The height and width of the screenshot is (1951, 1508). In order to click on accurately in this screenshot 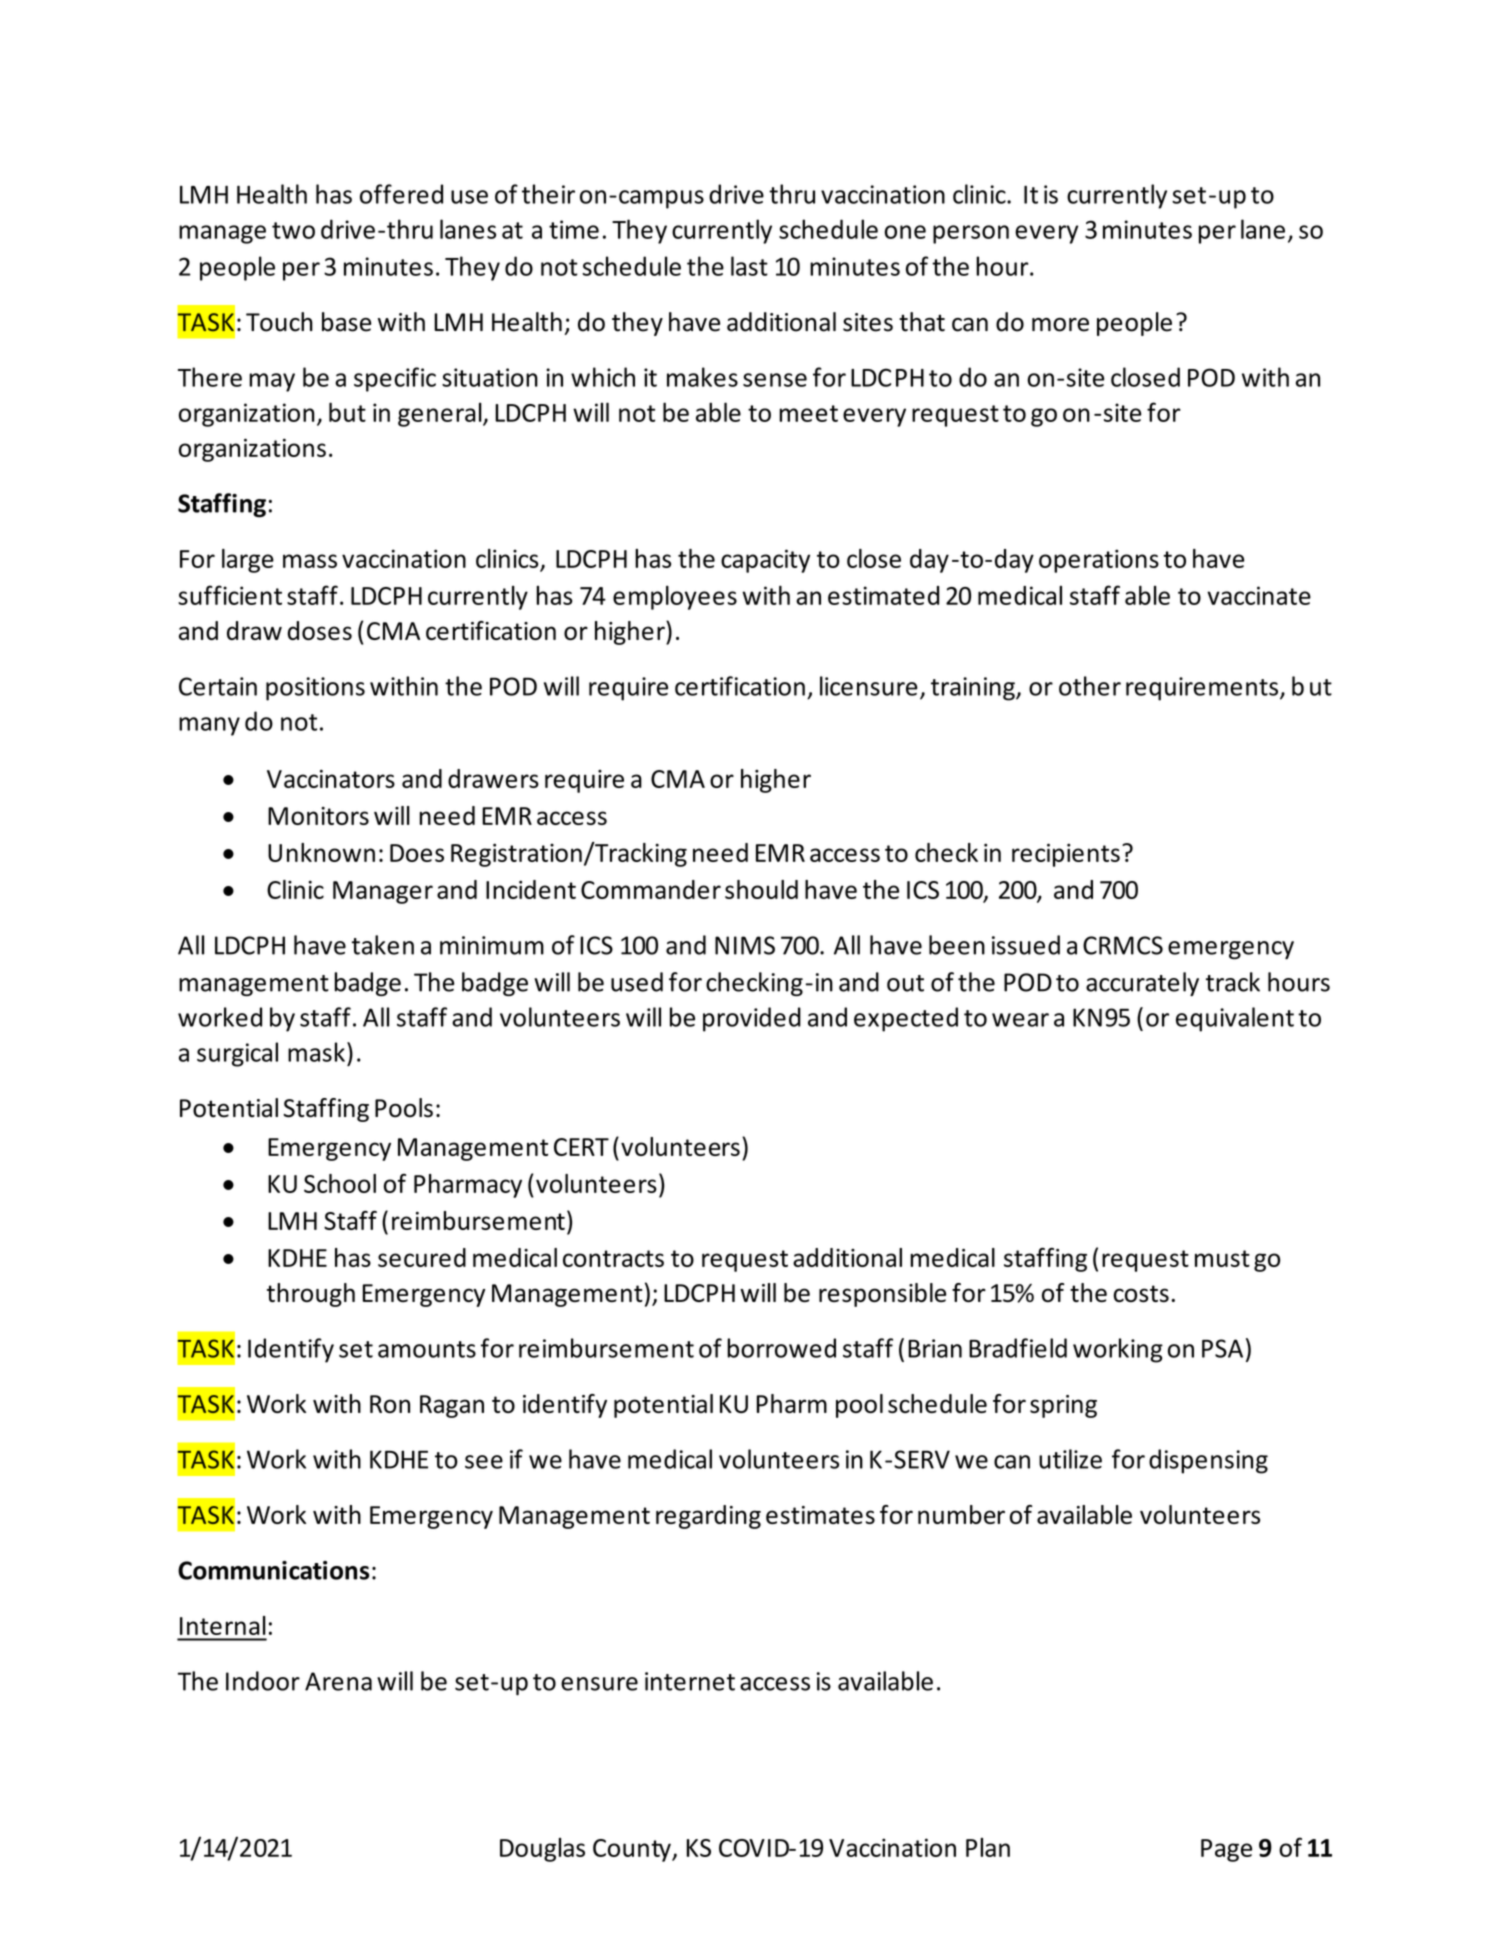, I will do `click(1142, 984)`.
